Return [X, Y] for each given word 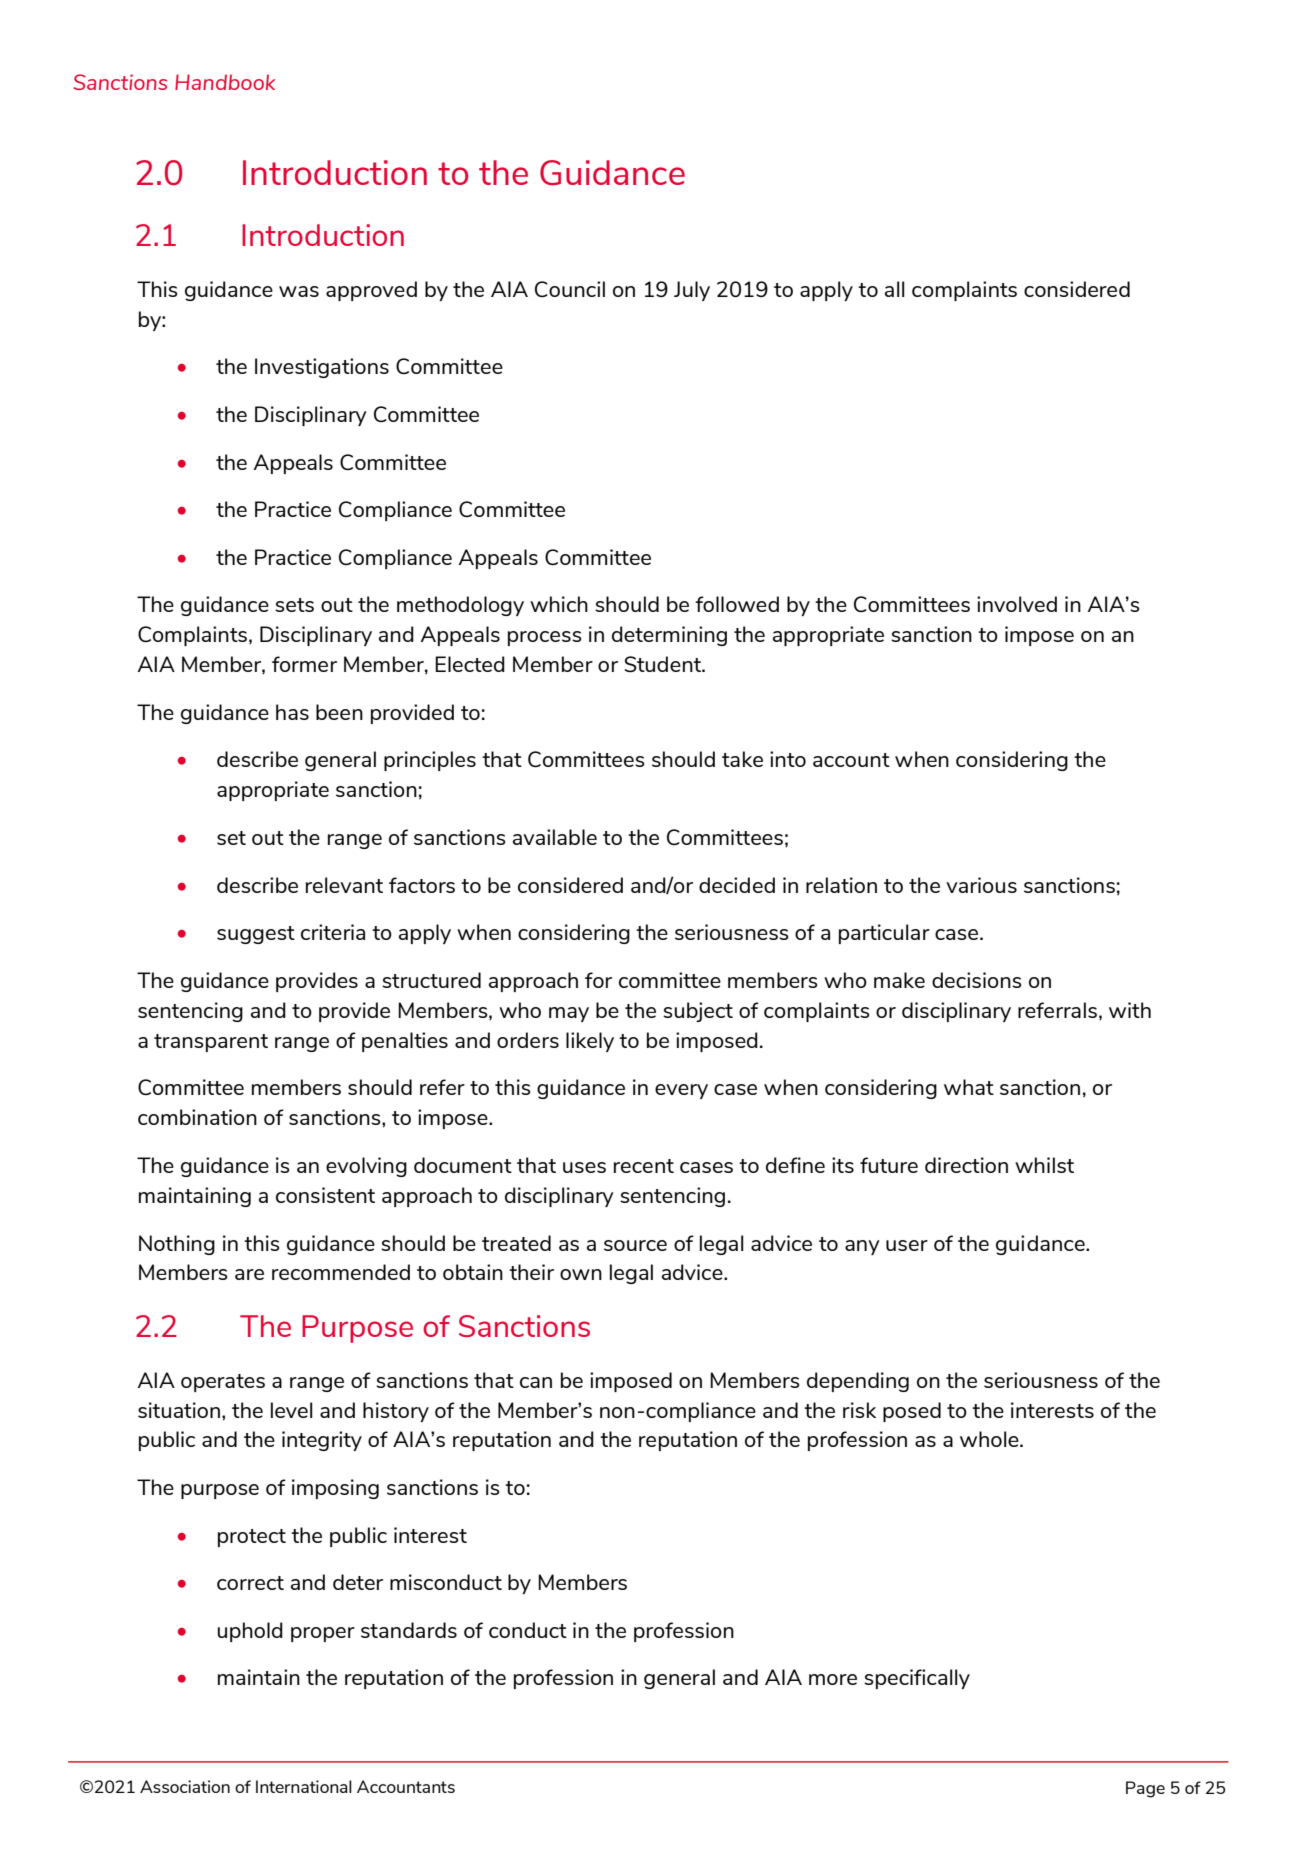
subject [698, 1012]
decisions [976, 980]
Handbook [225, 82]
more [833, 1679]
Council [570, 289]
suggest [256, 935]
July [692, 291]
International [304, 1786]
